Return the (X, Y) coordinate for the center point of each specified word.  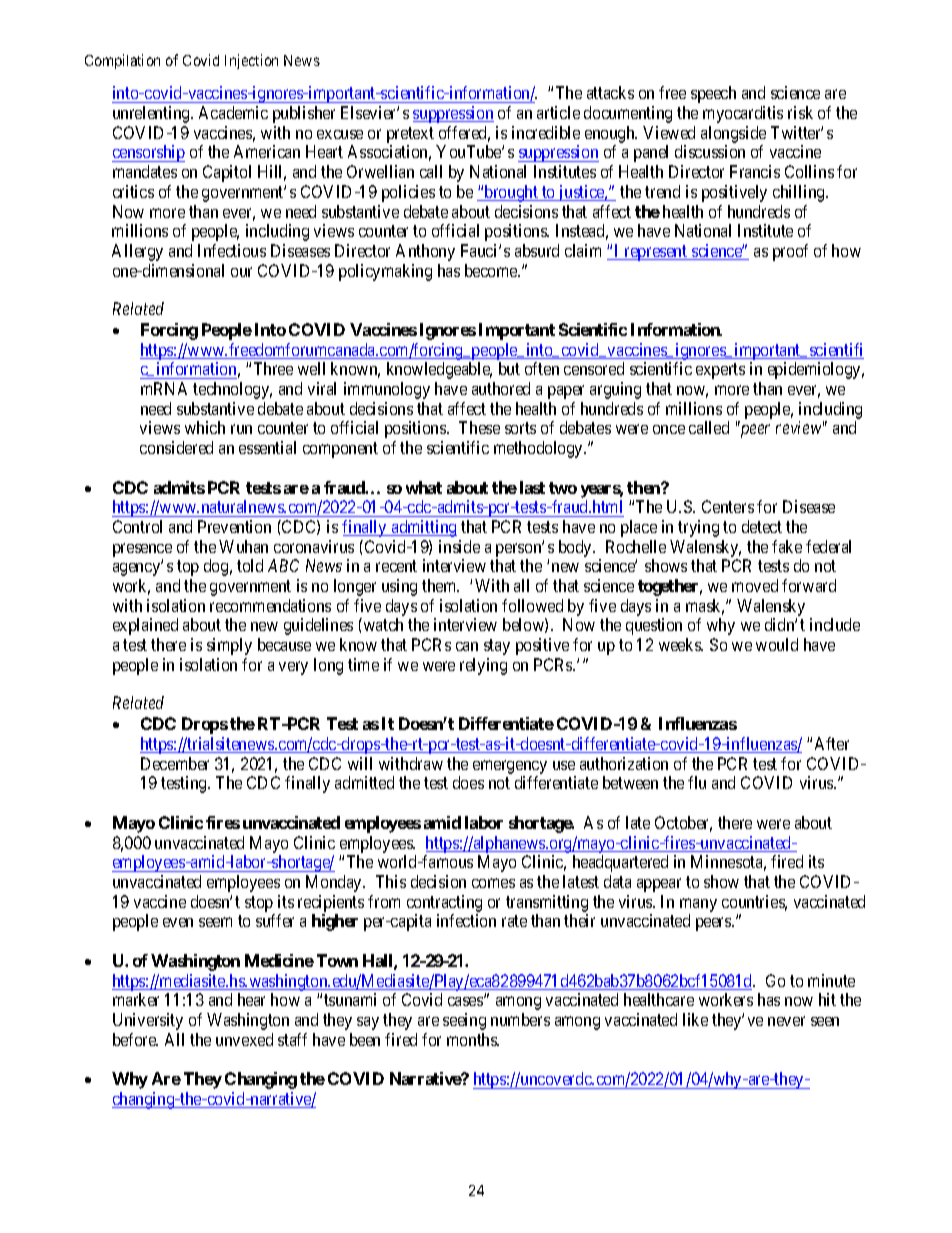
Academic (233, 112)
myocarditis (743, 114)
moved (755, 585)
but (509, 368)
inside (459, 546)
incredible (546, 132)
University (148, 1021)
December (175, 763)
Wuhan (243, 546)
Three (273, 368)
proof (790, 252)
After (832, 743)
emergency (510, 767)
